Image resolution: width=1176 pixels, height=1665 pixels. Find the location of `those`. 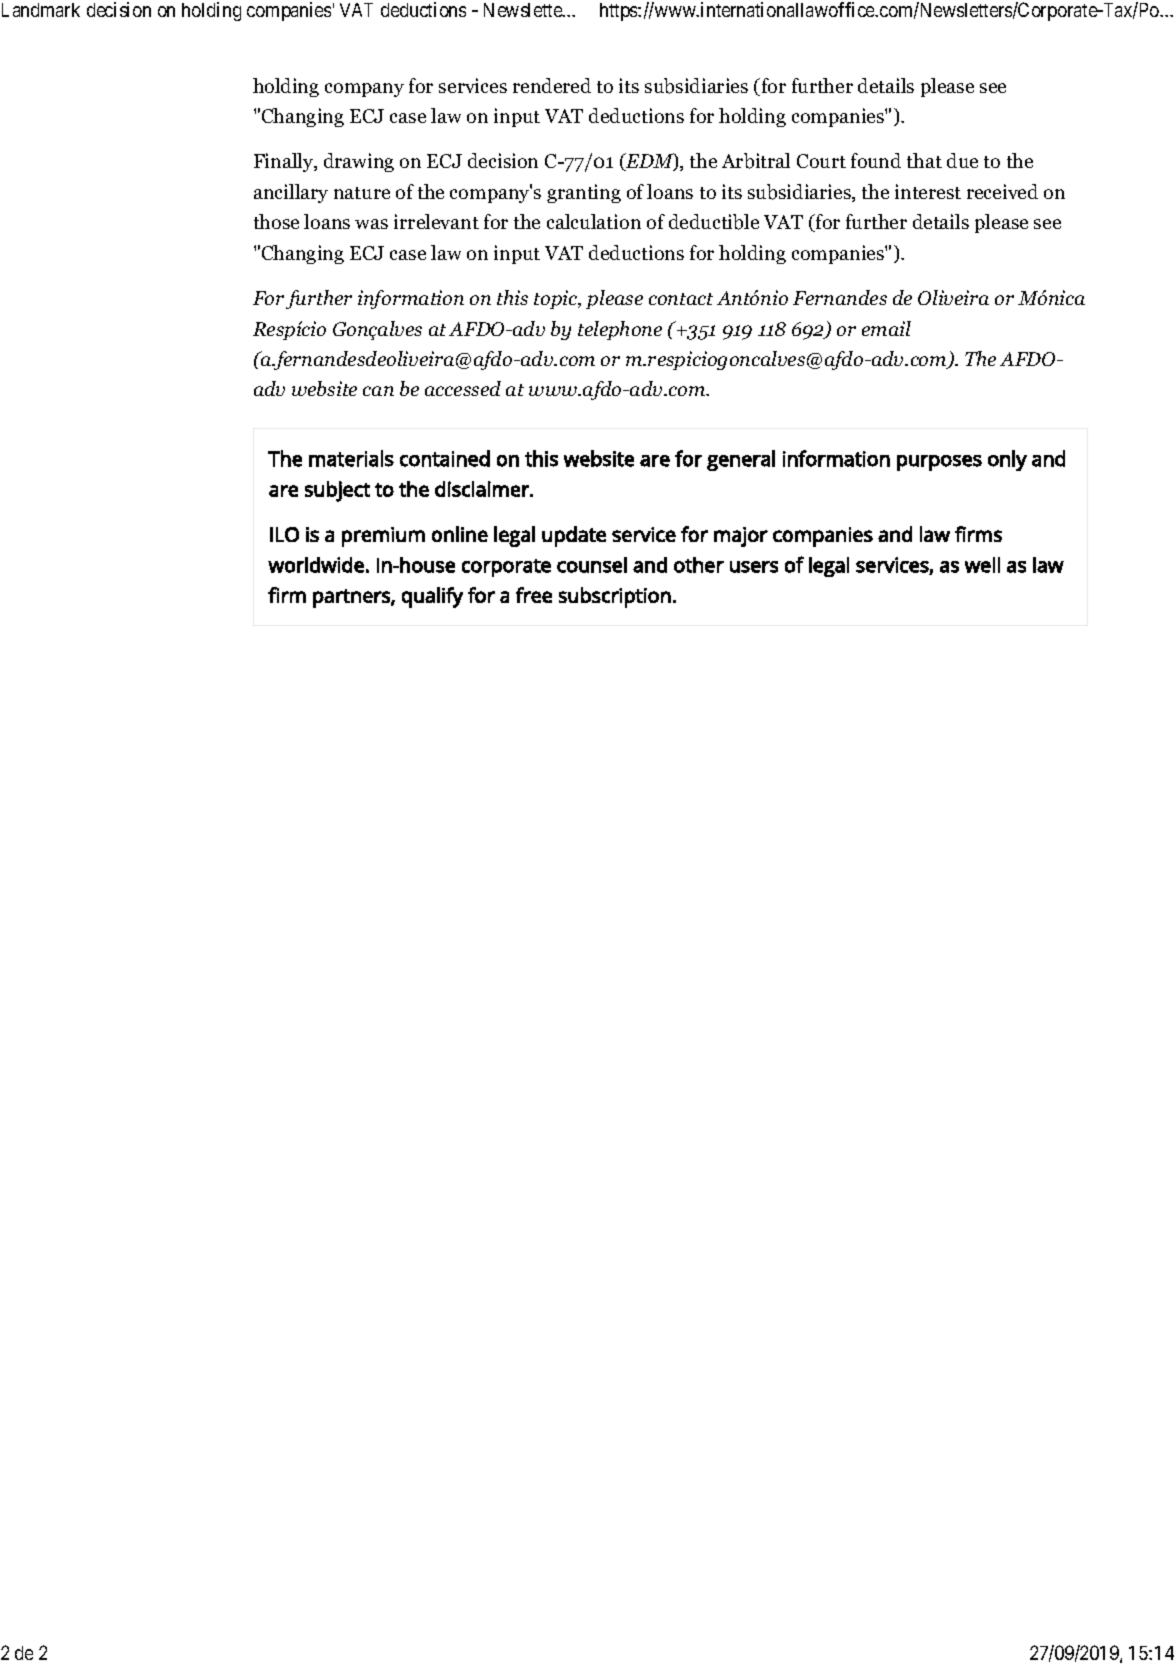

those is located at coordinates (276, 221).
